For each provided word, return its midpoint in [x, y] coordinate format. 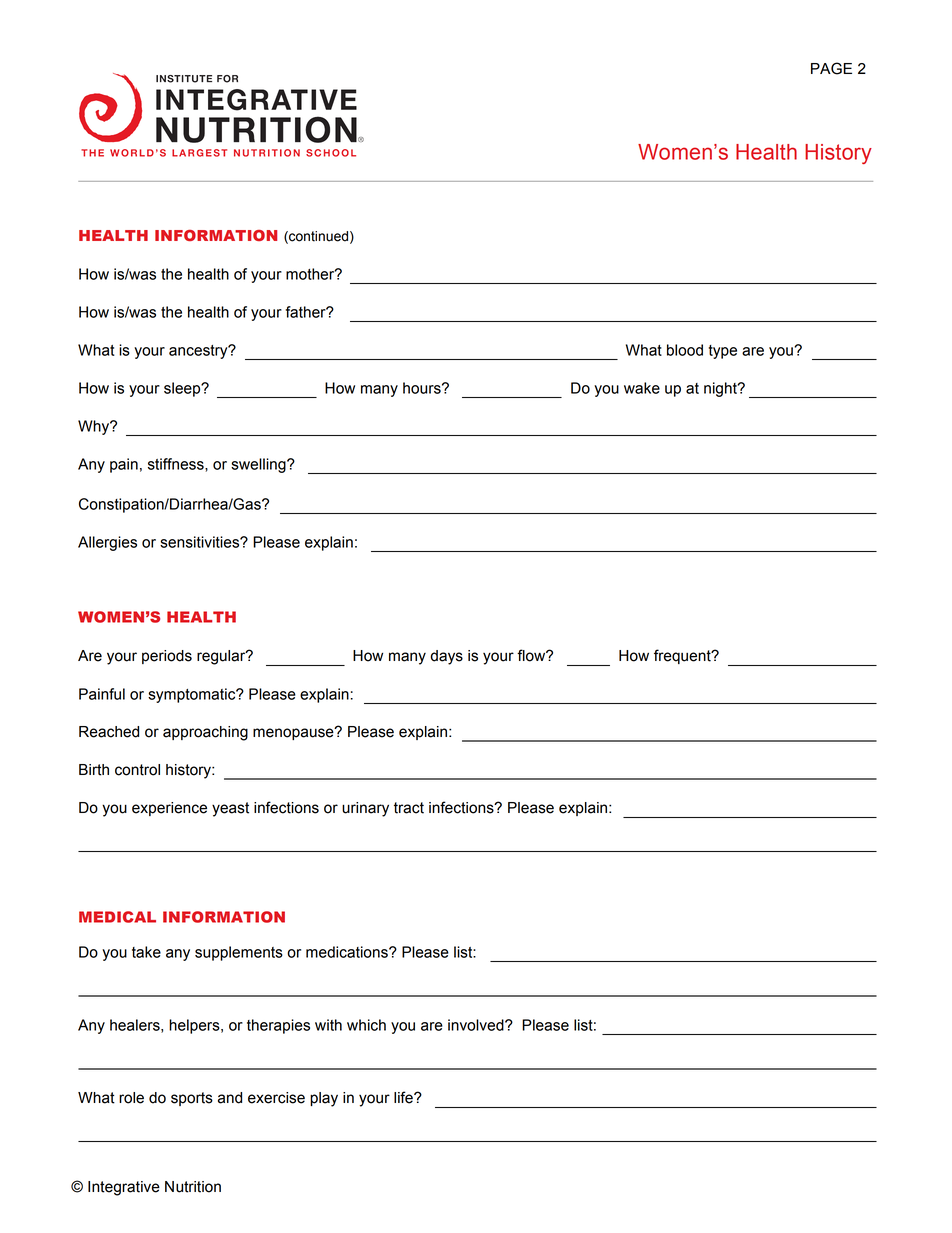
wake [642, 388]
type [723, 352]
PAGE [831, 68]
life [404, 1097]
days [447, 657]
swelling [259, 465]
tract [409, 808]
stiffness [177, 465]
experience [169, 809]
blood [685, 350]
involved [477, 1025]
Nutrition [193, 1187]
